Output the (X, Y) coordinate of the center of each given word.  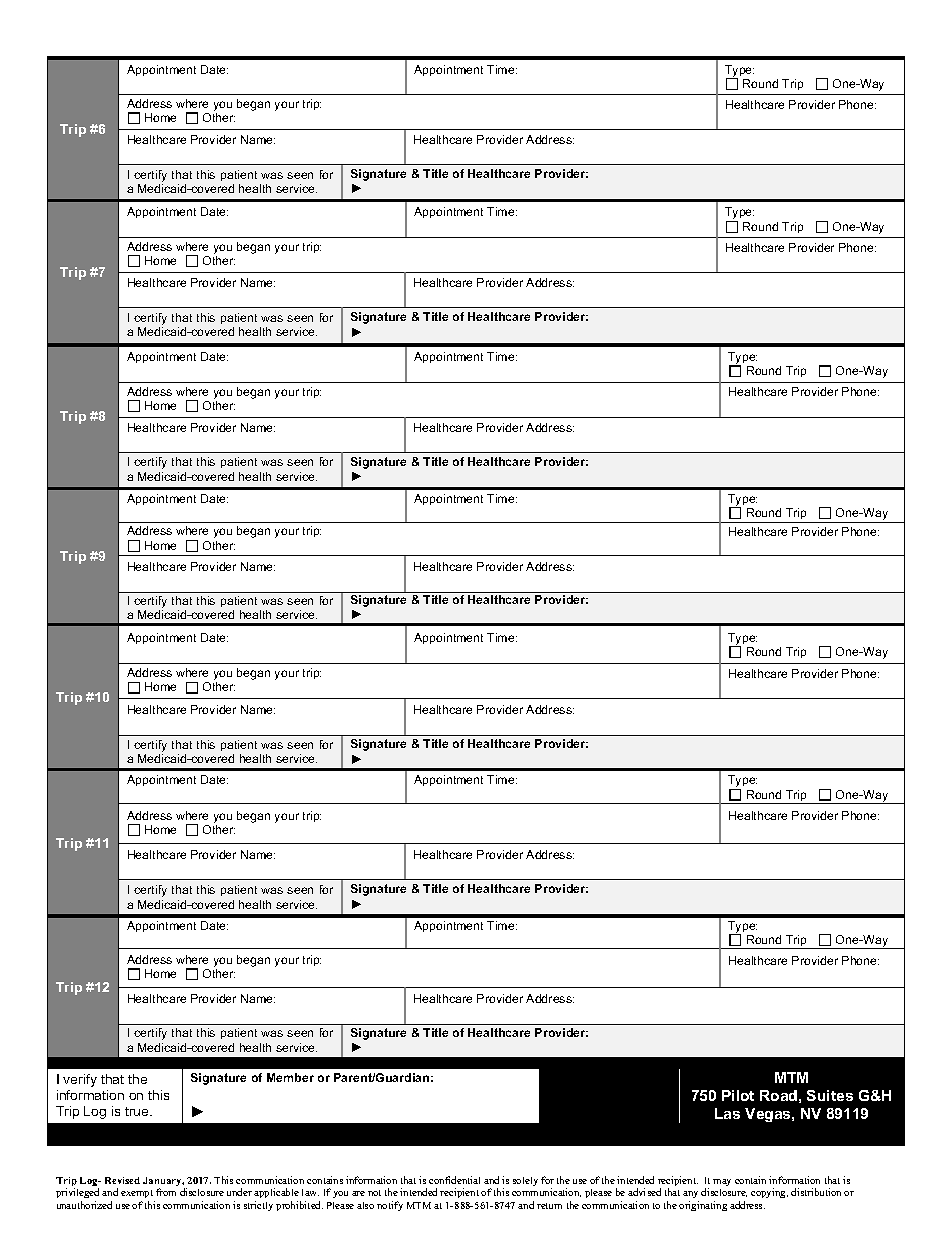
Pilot (738, 1095)
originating (703, 1206)
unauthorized (84, 1205)
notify (390, 1206)
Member (290, 1077)
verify (80, 1080)
